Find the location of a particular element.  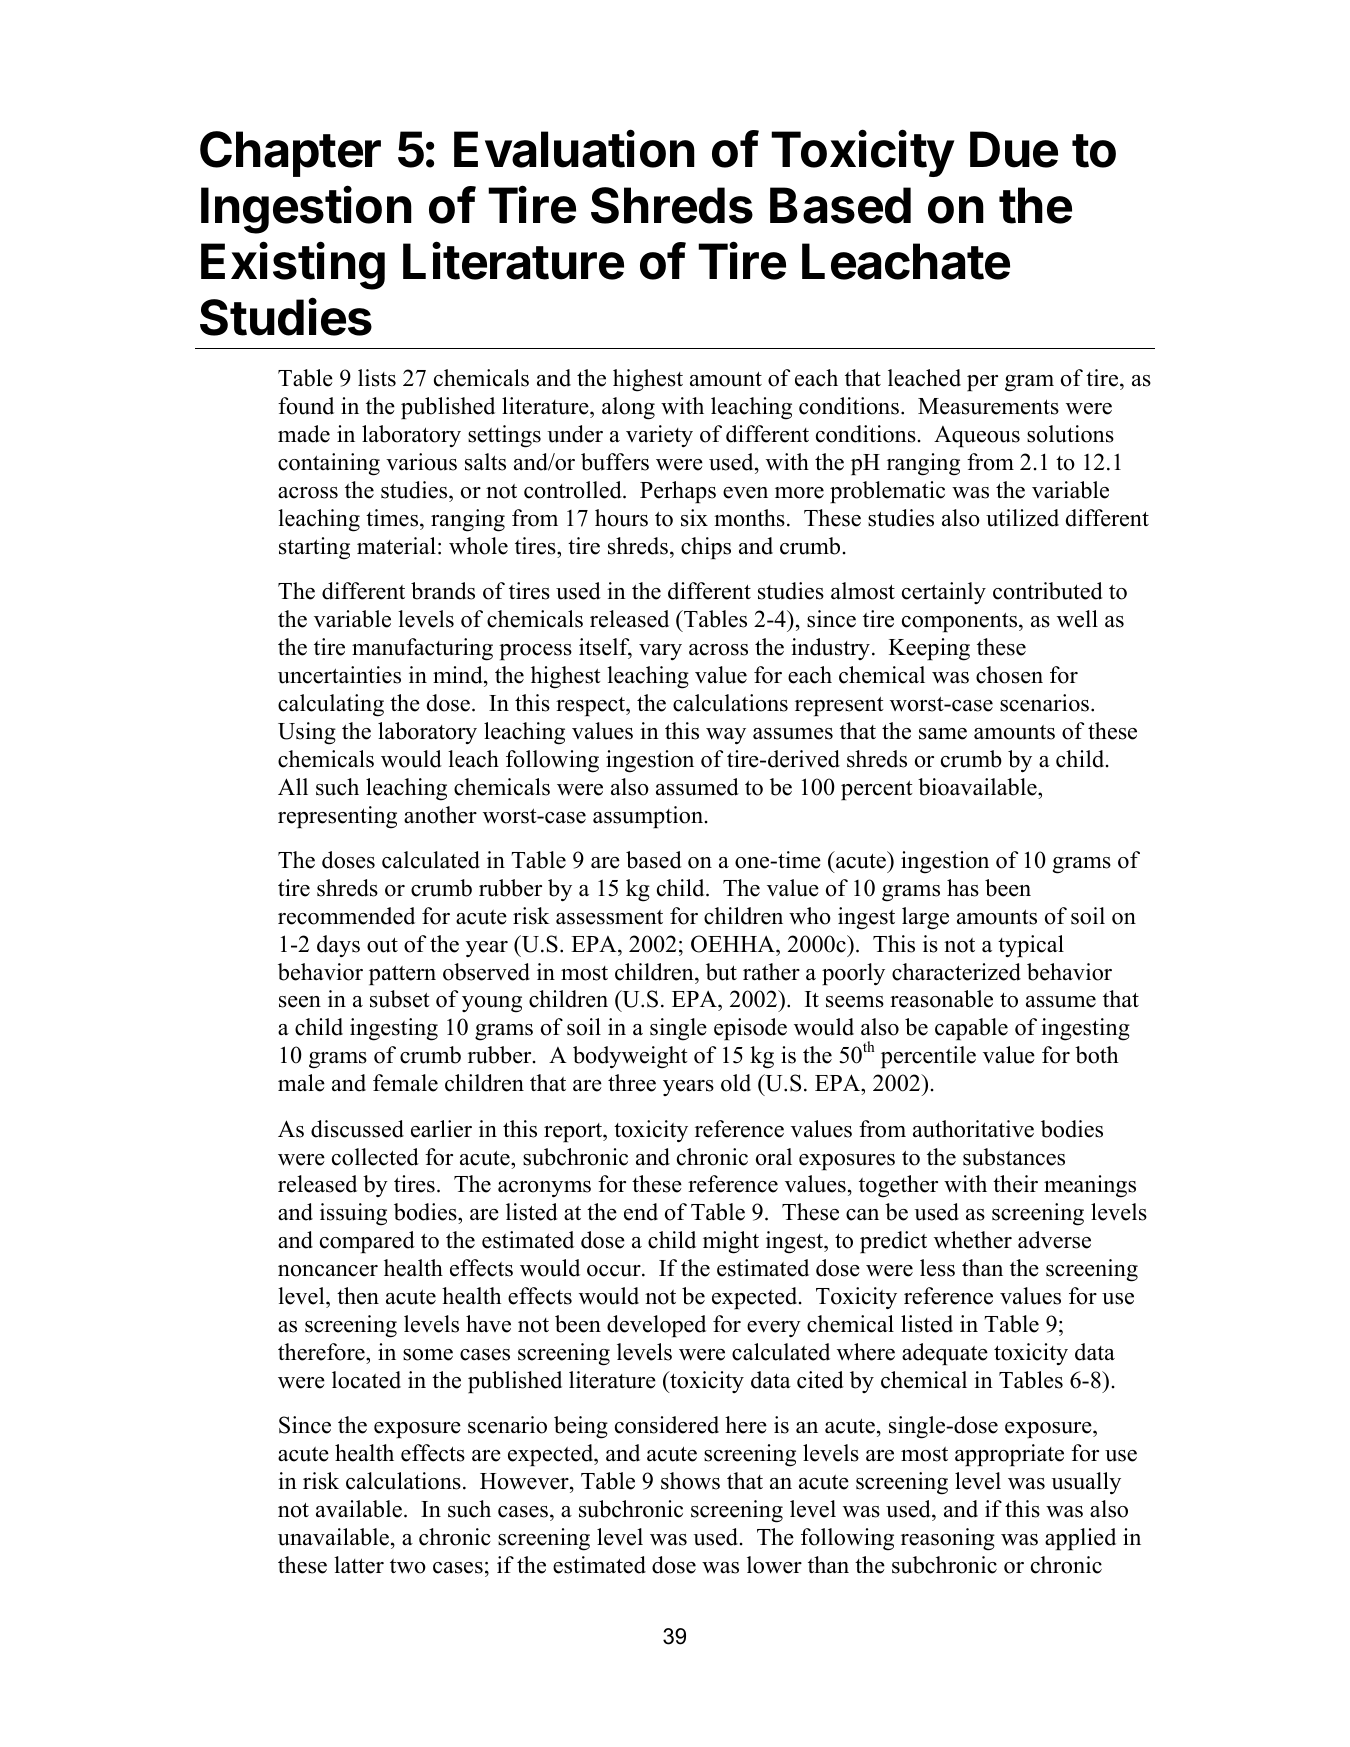

utilized is located at coordinates (1022, 518).
